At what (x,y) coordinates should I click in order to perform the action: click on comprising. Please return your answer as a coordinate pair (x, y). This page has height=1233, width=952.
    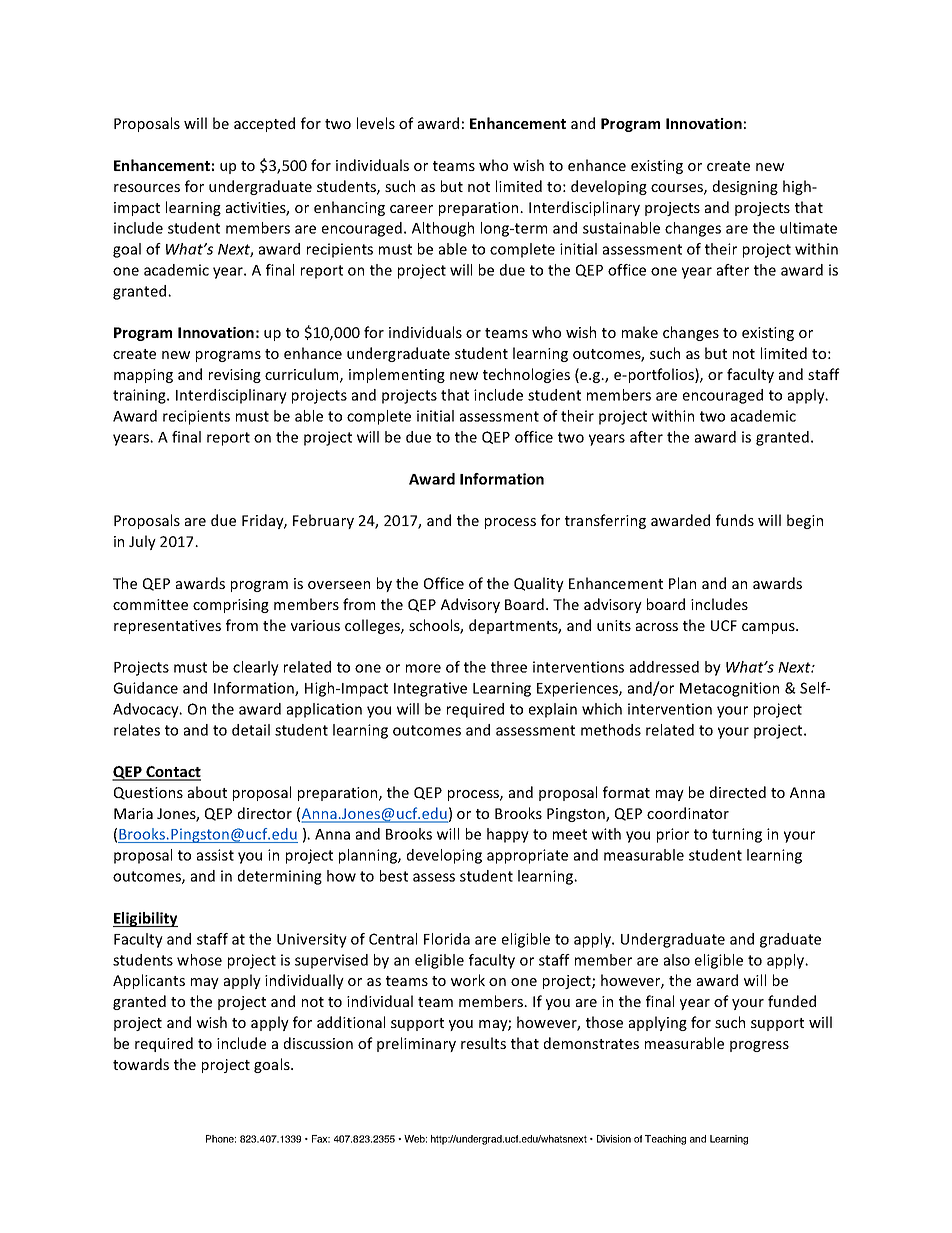
    Looking at the image, I should click on (231, 606).
